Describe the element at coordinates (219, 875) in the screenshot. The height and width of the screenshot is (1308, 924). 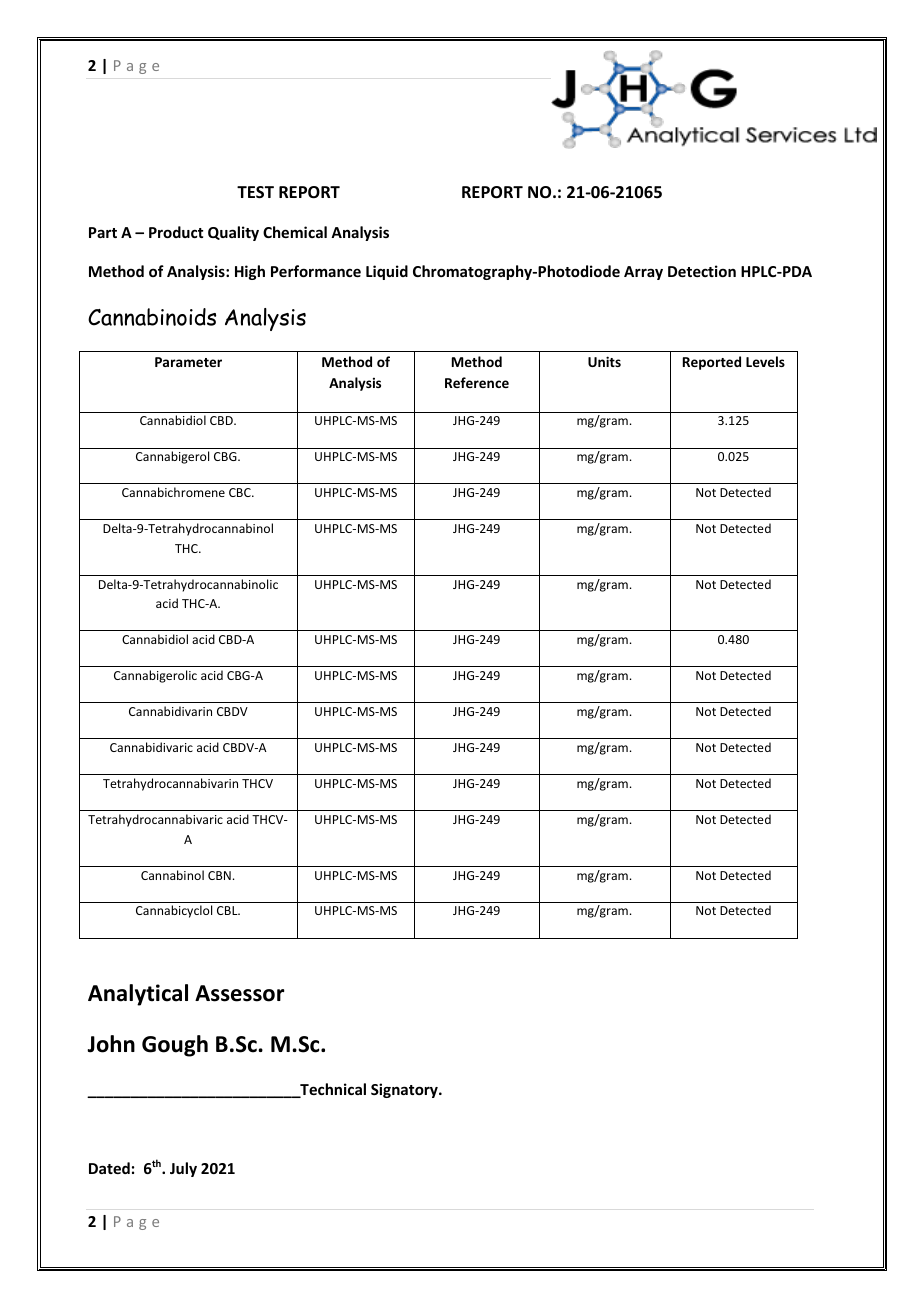
I see `CBN` at that location.
